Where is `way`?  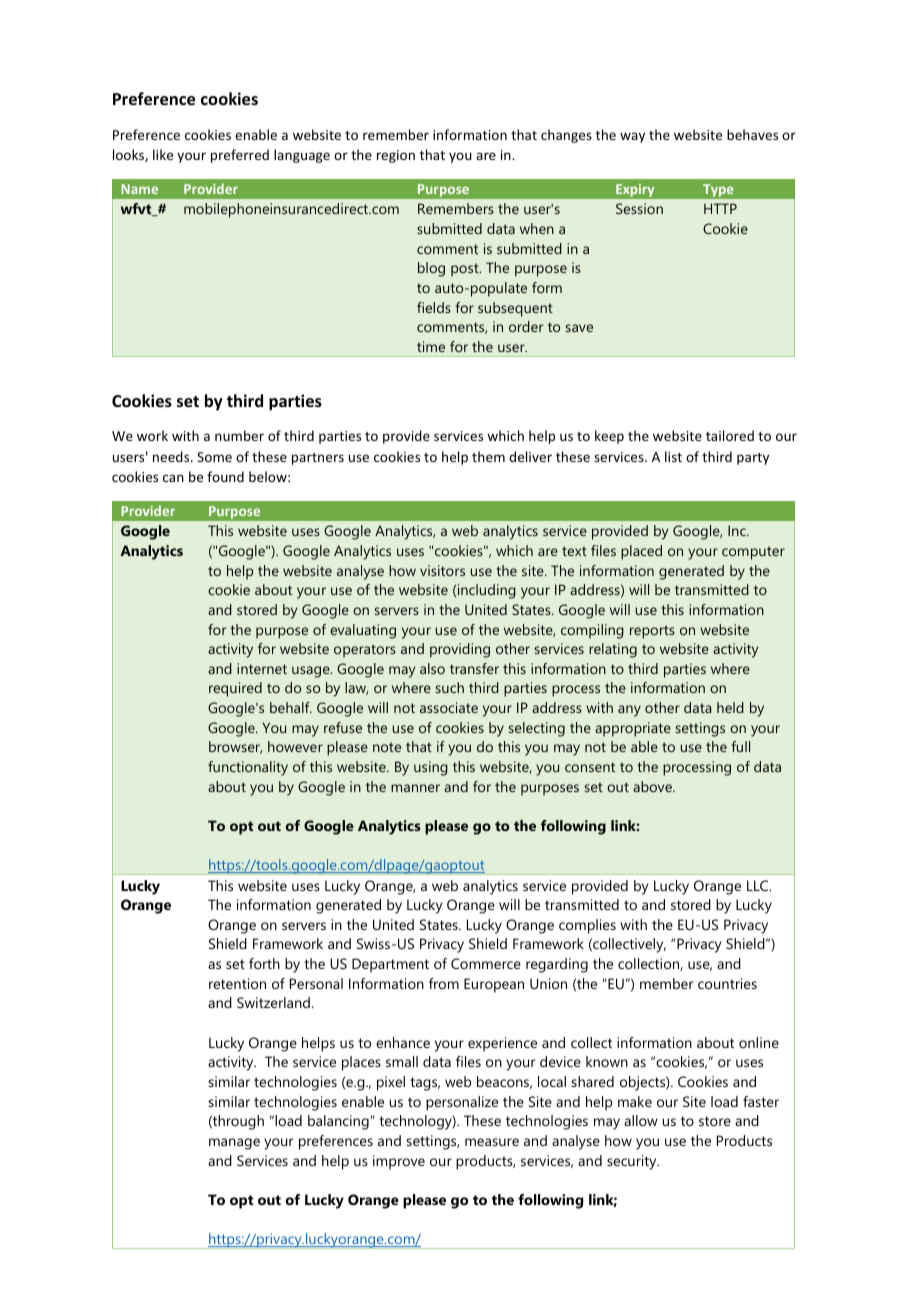
way is located at coordinates (632, 137).
